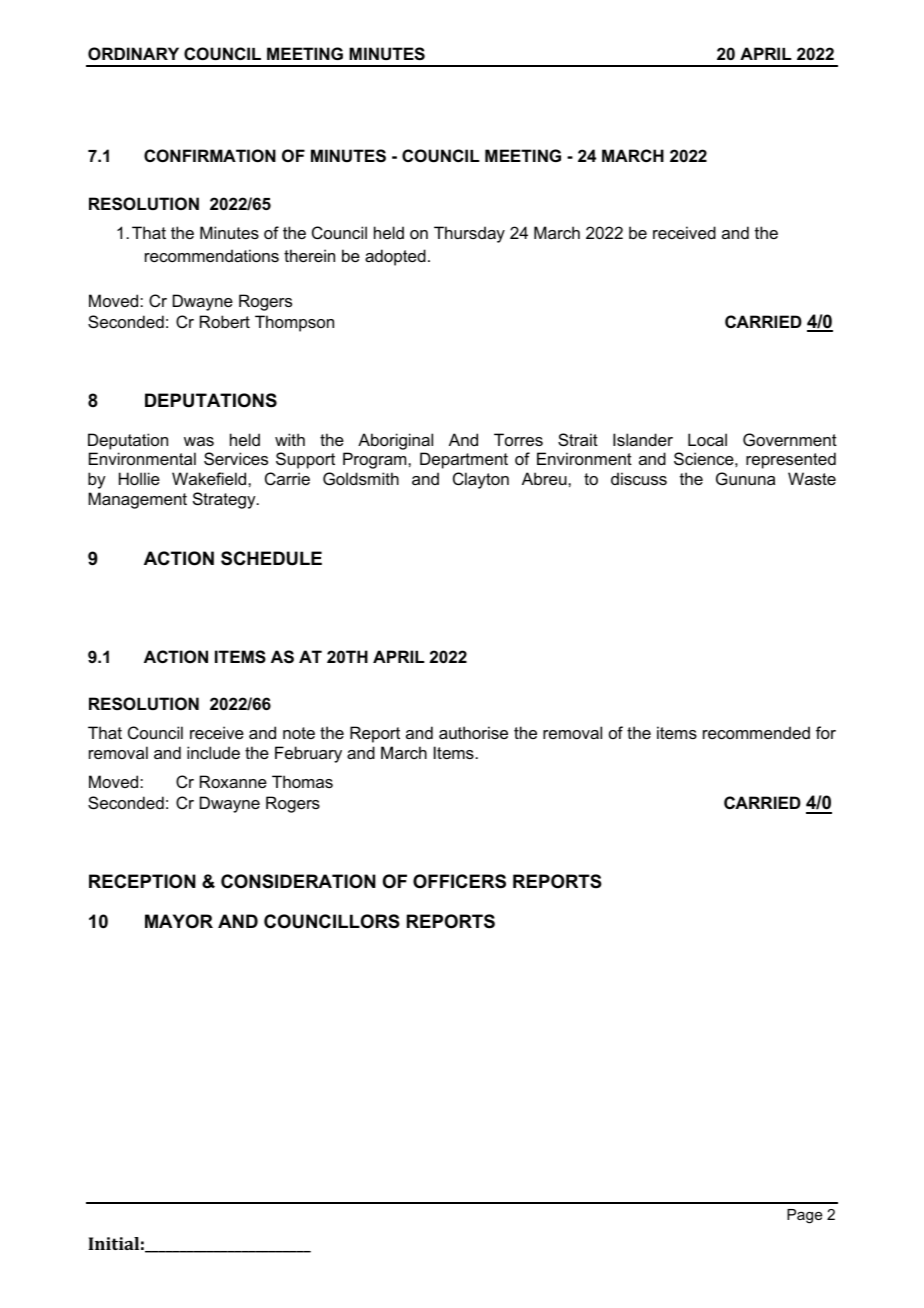 The image size is (924, 1308). Describe the element at coordinates (518, 439) in the document. I see `Torres` at that location.
